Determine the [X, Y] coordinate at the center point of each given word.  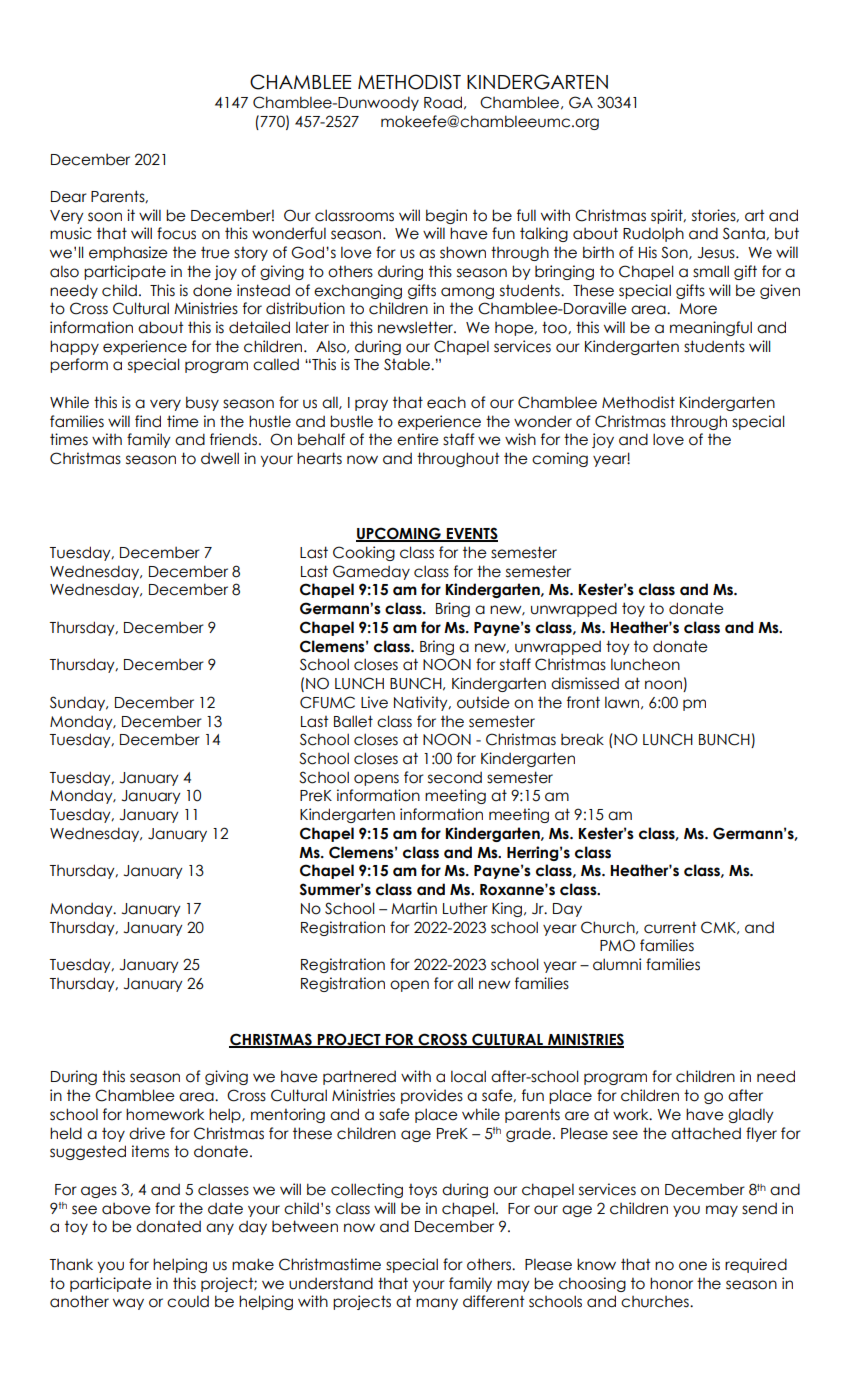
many [437, 1304]
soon [105, 217]
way [128, 1304]
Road [443, 102]
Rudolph [653, 234]
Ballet [353, 721]
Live [374, 702]
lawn [622, 702]
